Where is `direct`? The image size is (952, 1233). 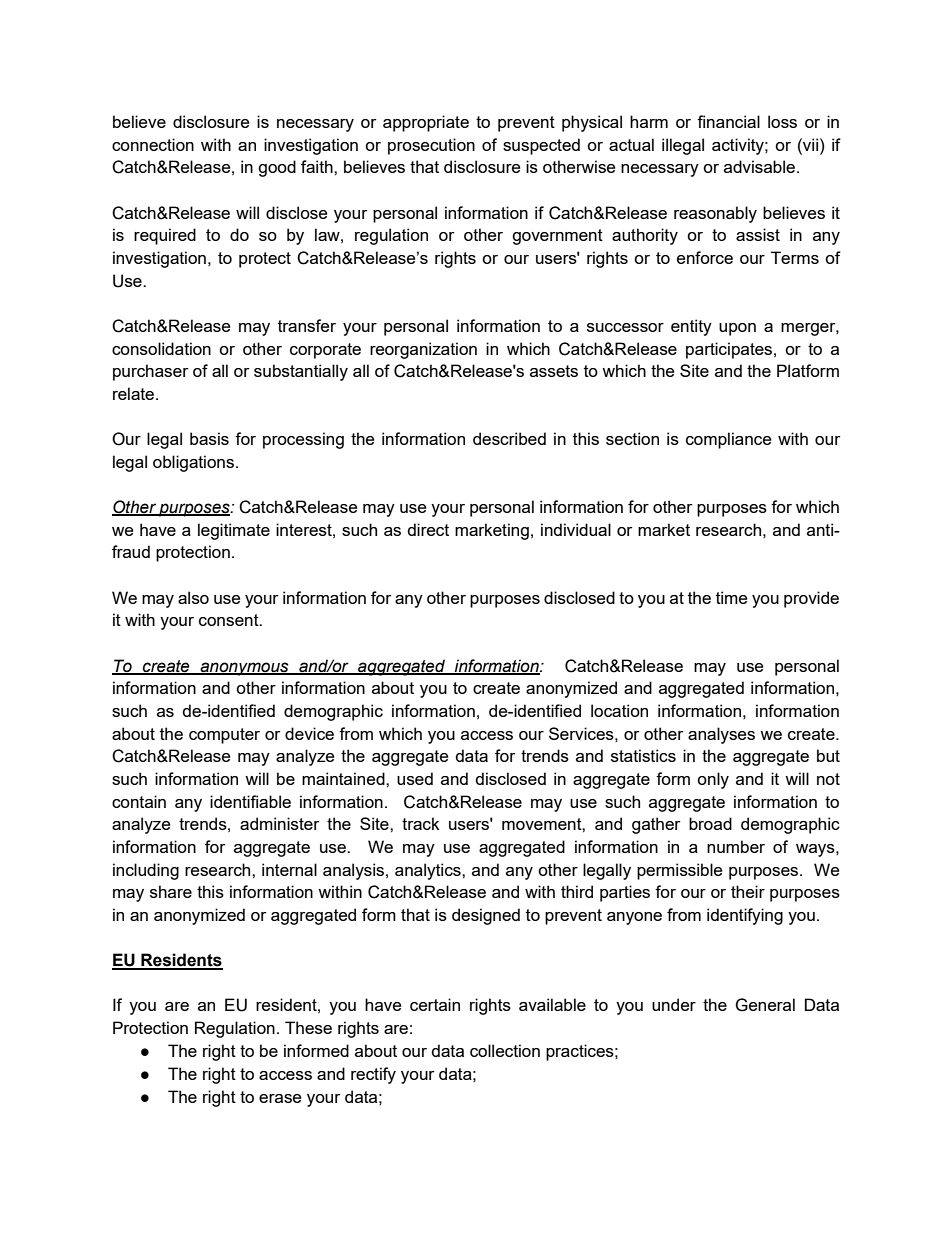
direct is located at coordinates (428, 529).
